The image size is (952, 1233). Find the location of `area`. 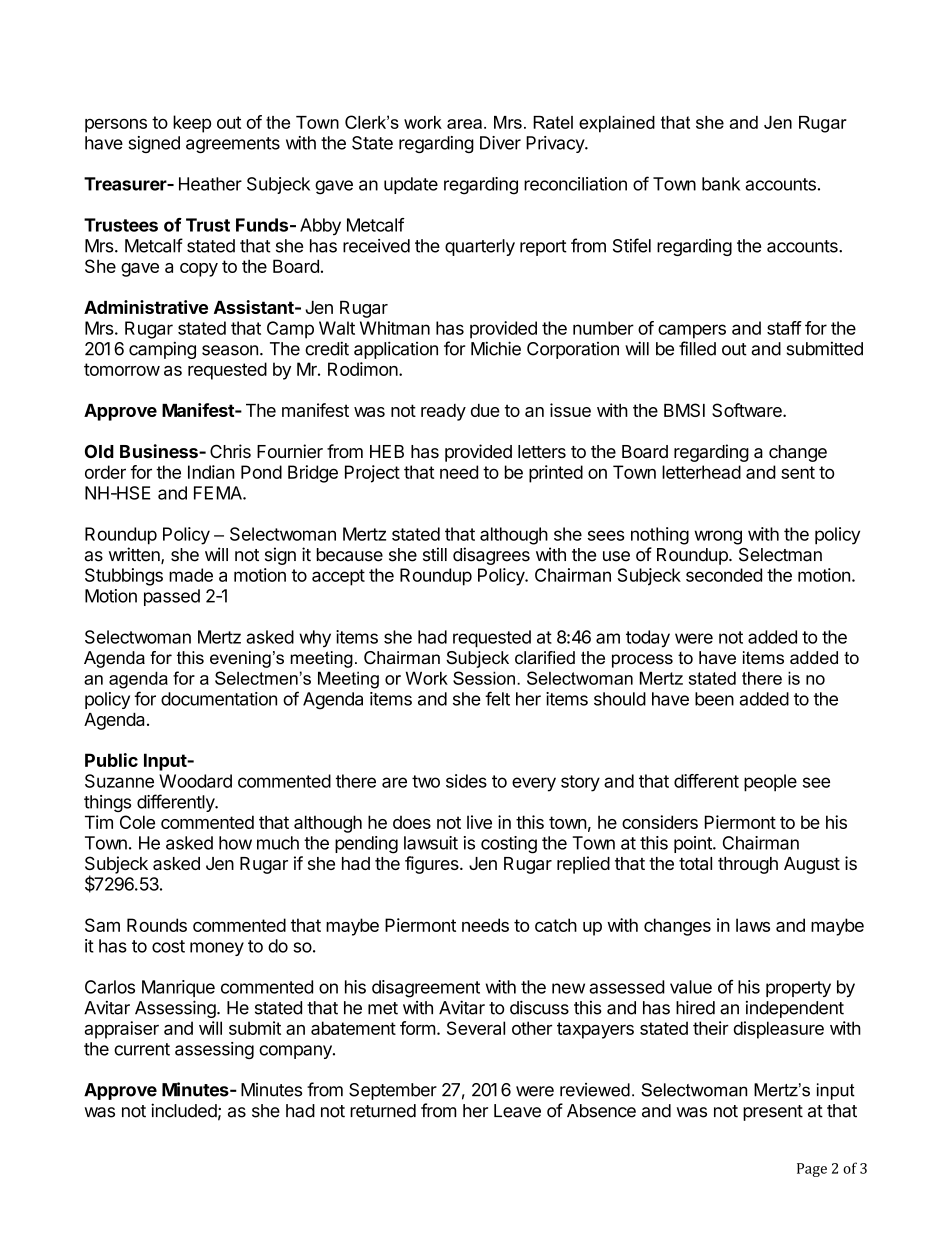

area is located at coordinates (464, 124).
